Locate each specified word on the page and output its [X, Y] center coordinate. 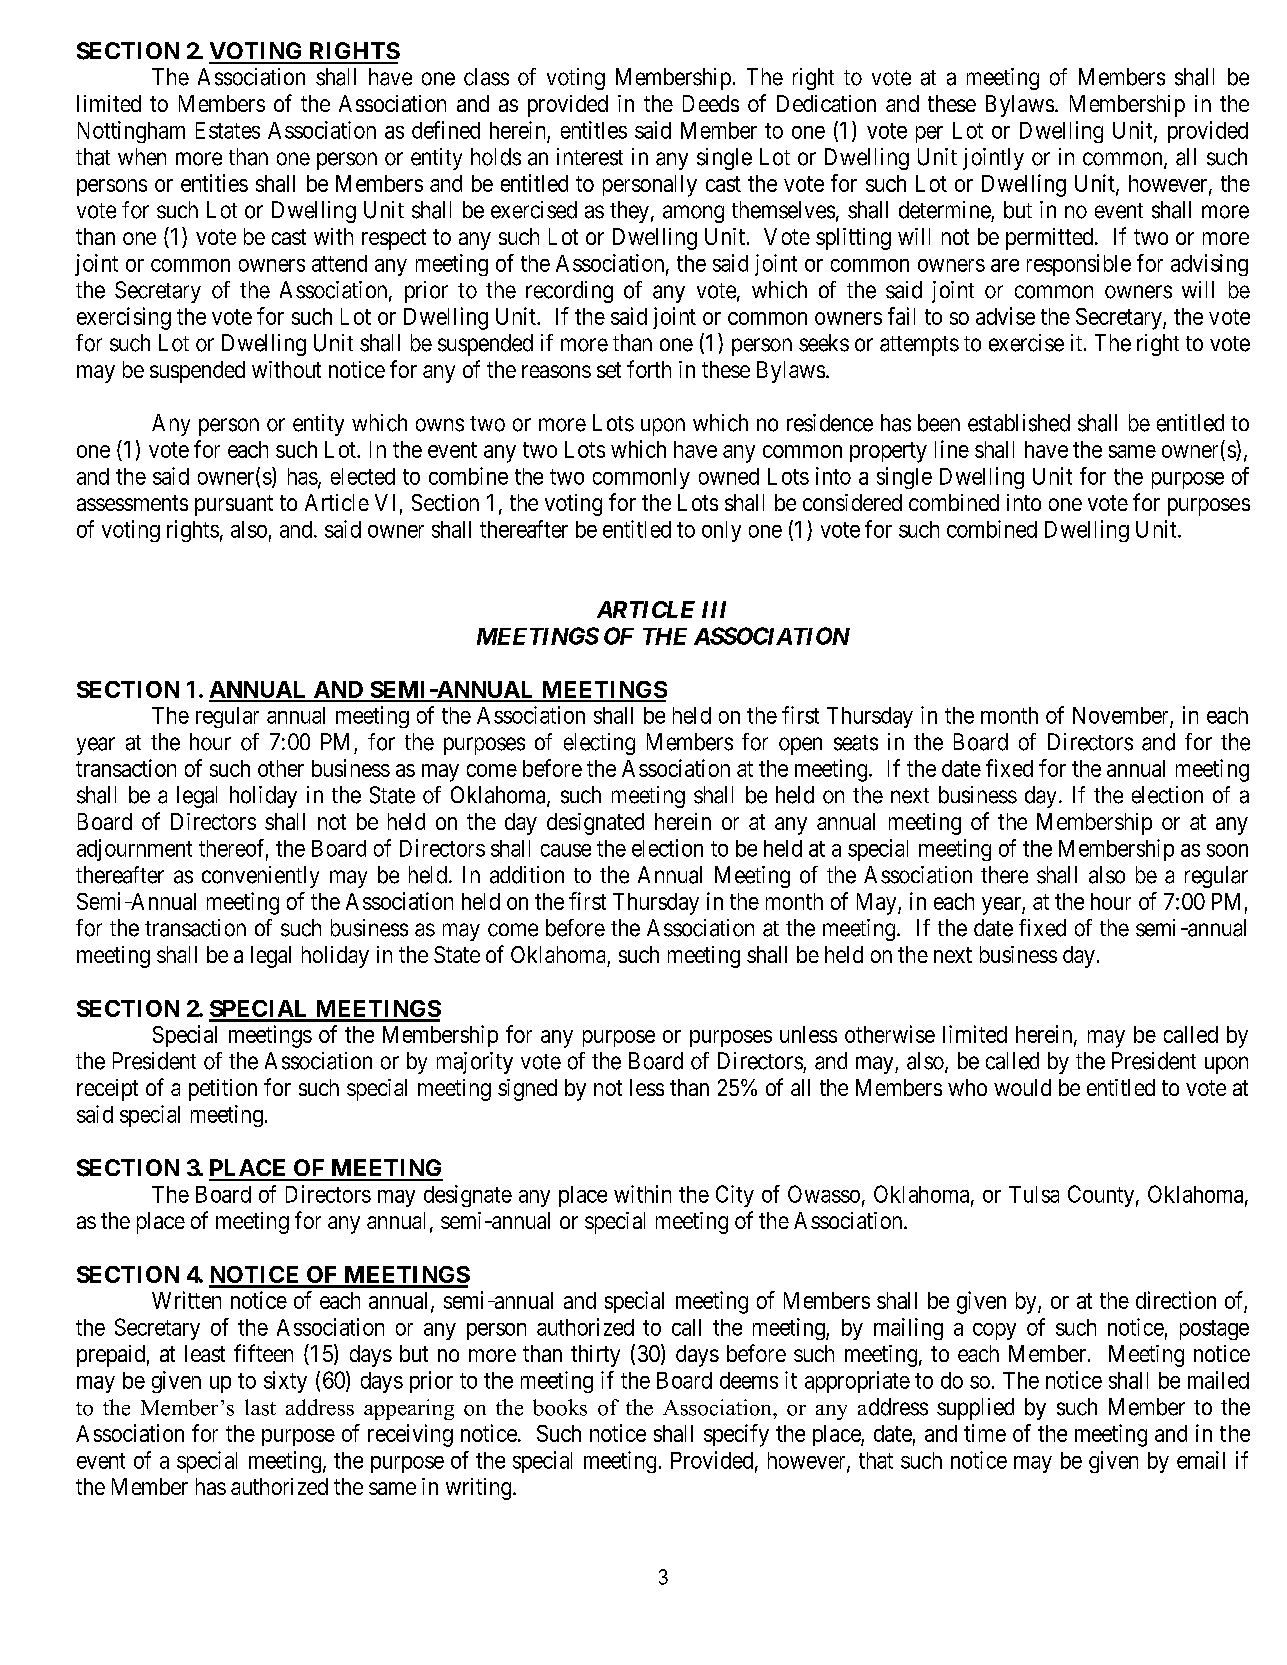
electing [599, 744]
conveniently [260, 877]
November [1120, 715]
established [1019, 423]
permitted [1051, 239]
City [735, 1196]
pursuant [234, 505]
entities [214, 183]
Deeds [711, 103]
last [260, 1407]
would [1022, 1087]
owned [729, 476]
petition [223, 1090]
